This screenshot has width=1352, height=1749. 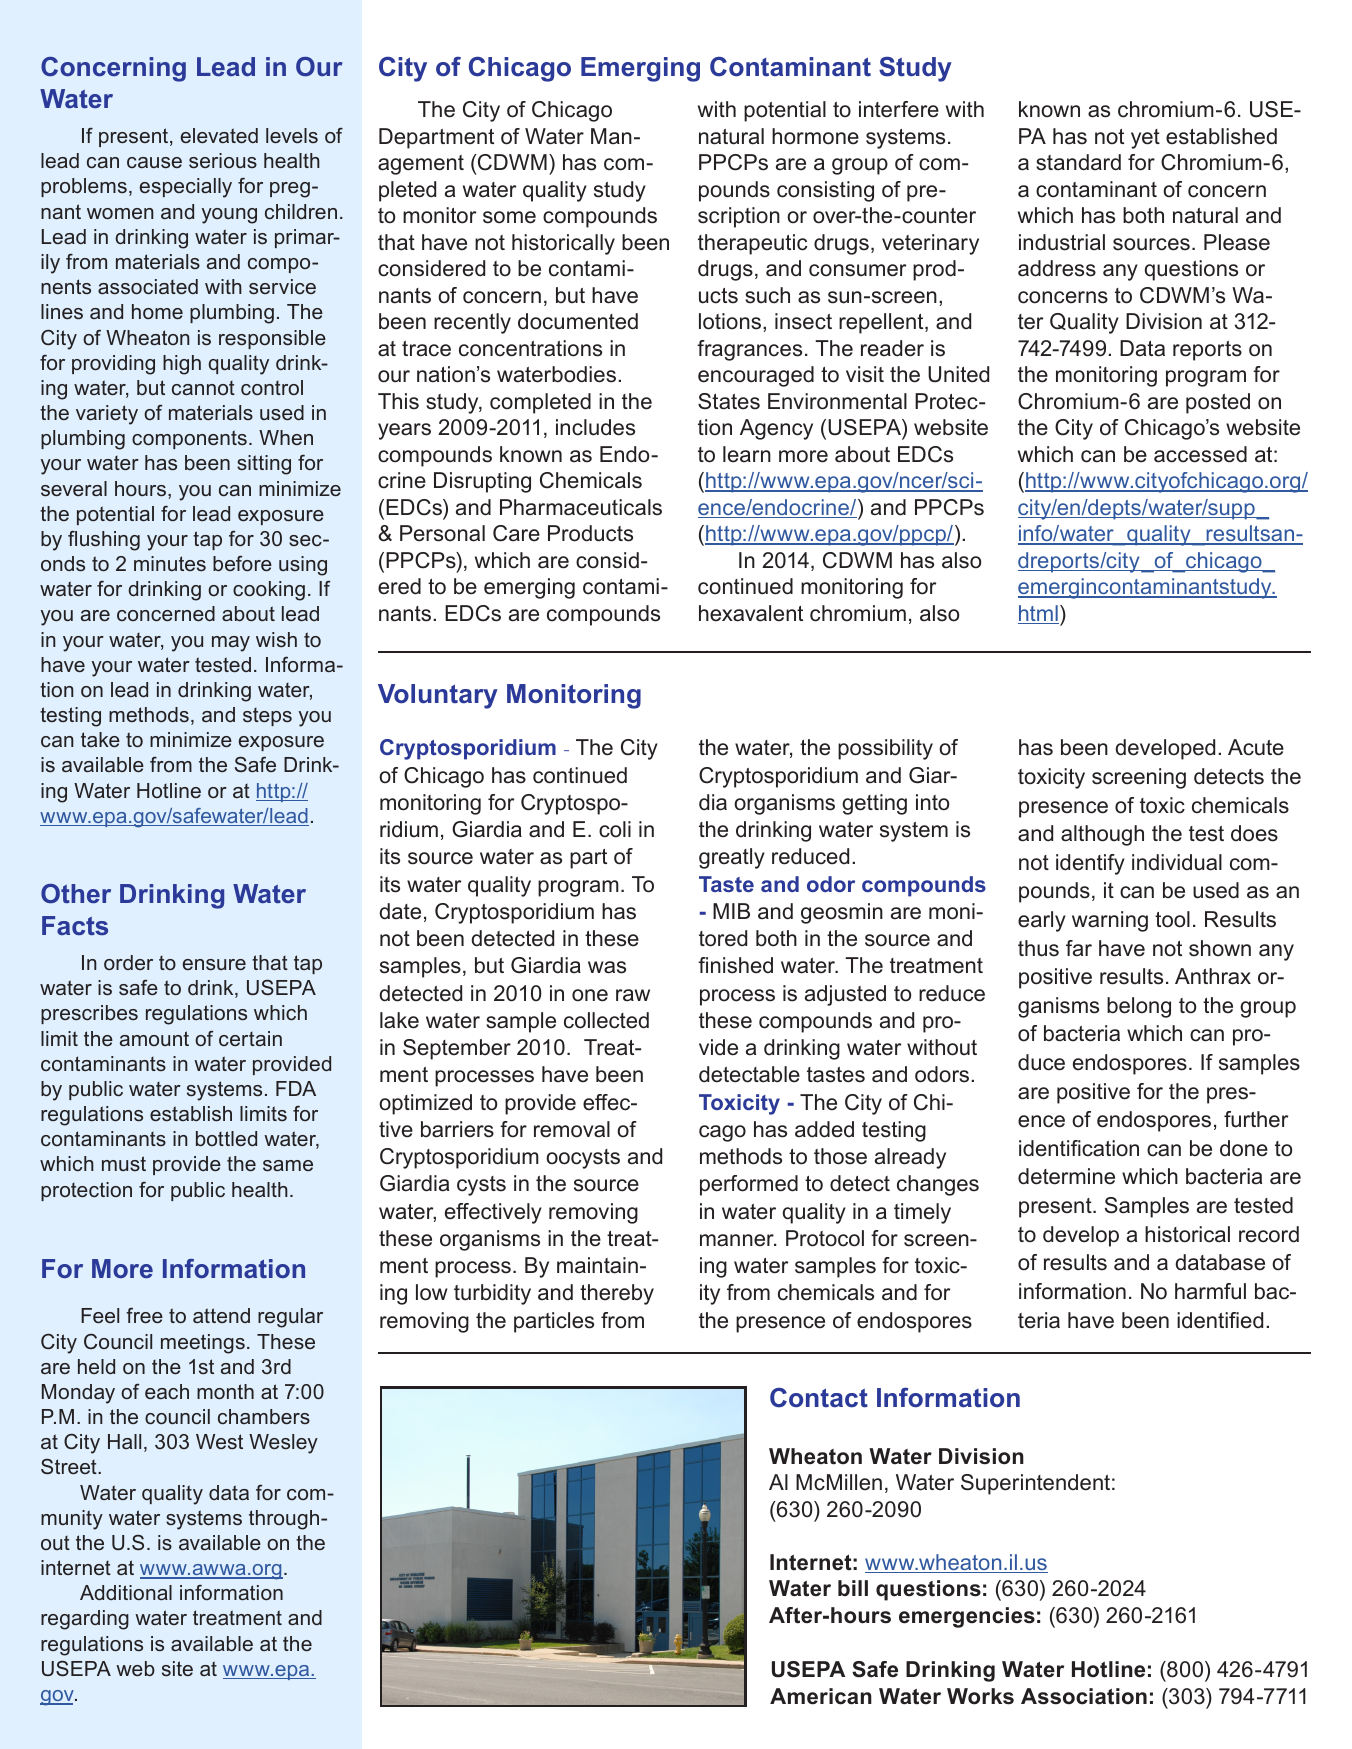 What do you see at coordinates (242, 563) in the screenshot?
I see `before` at bounding box center [242, 563].
